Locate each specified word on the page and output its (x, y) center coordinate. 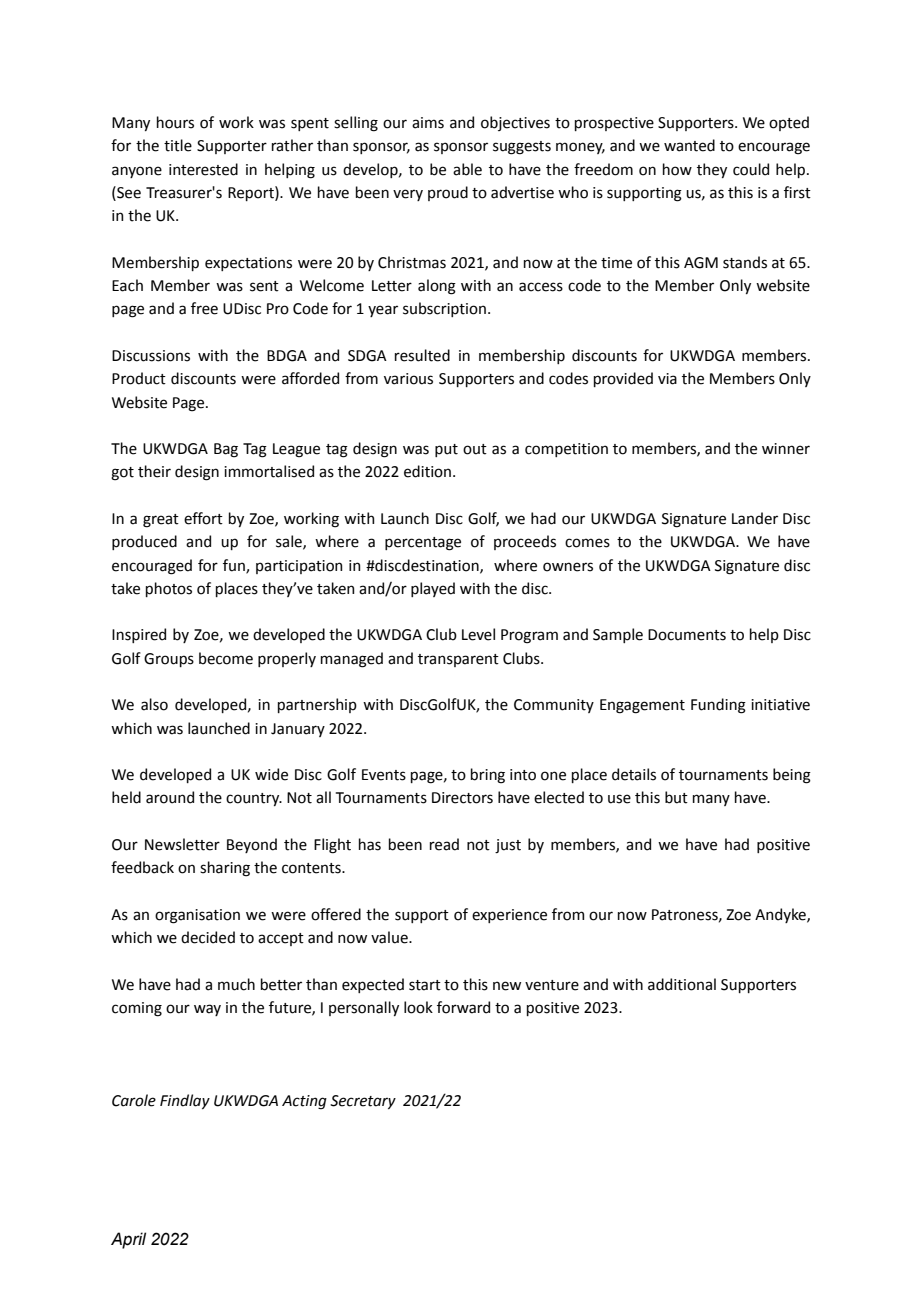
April (128, 1240)
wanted (689, 145)
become (226, 658)
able (467, 169)
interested (203, 169)
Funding (718, 706)
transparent (458, 660)
